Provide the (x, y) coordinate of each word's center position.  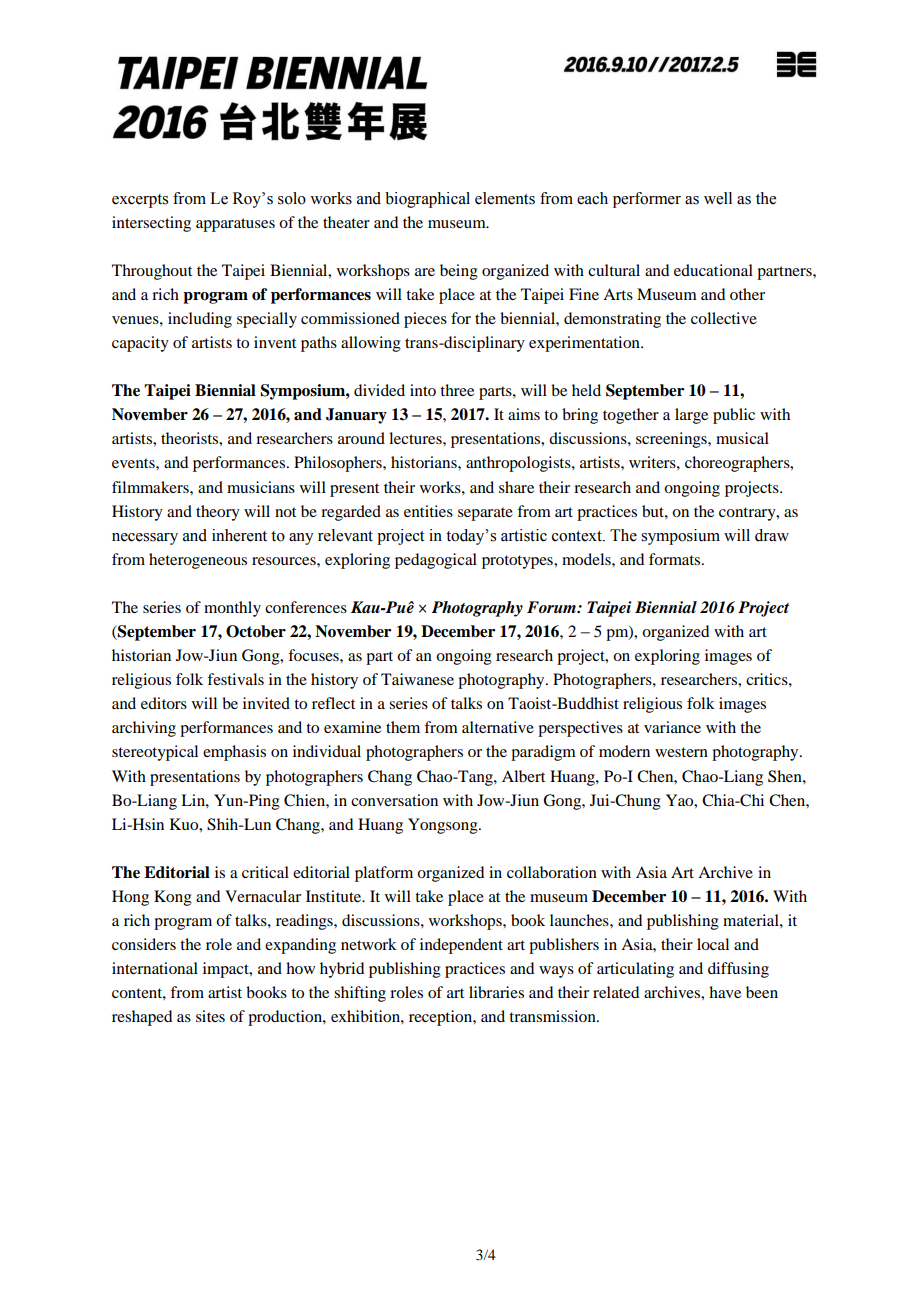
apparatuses (235, 225)
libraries (496, 992)
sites (210, 1016)
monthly (232, 609)
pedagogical (436, 561)
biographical (427, 200)
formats (676, 559)
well (718, 198)
